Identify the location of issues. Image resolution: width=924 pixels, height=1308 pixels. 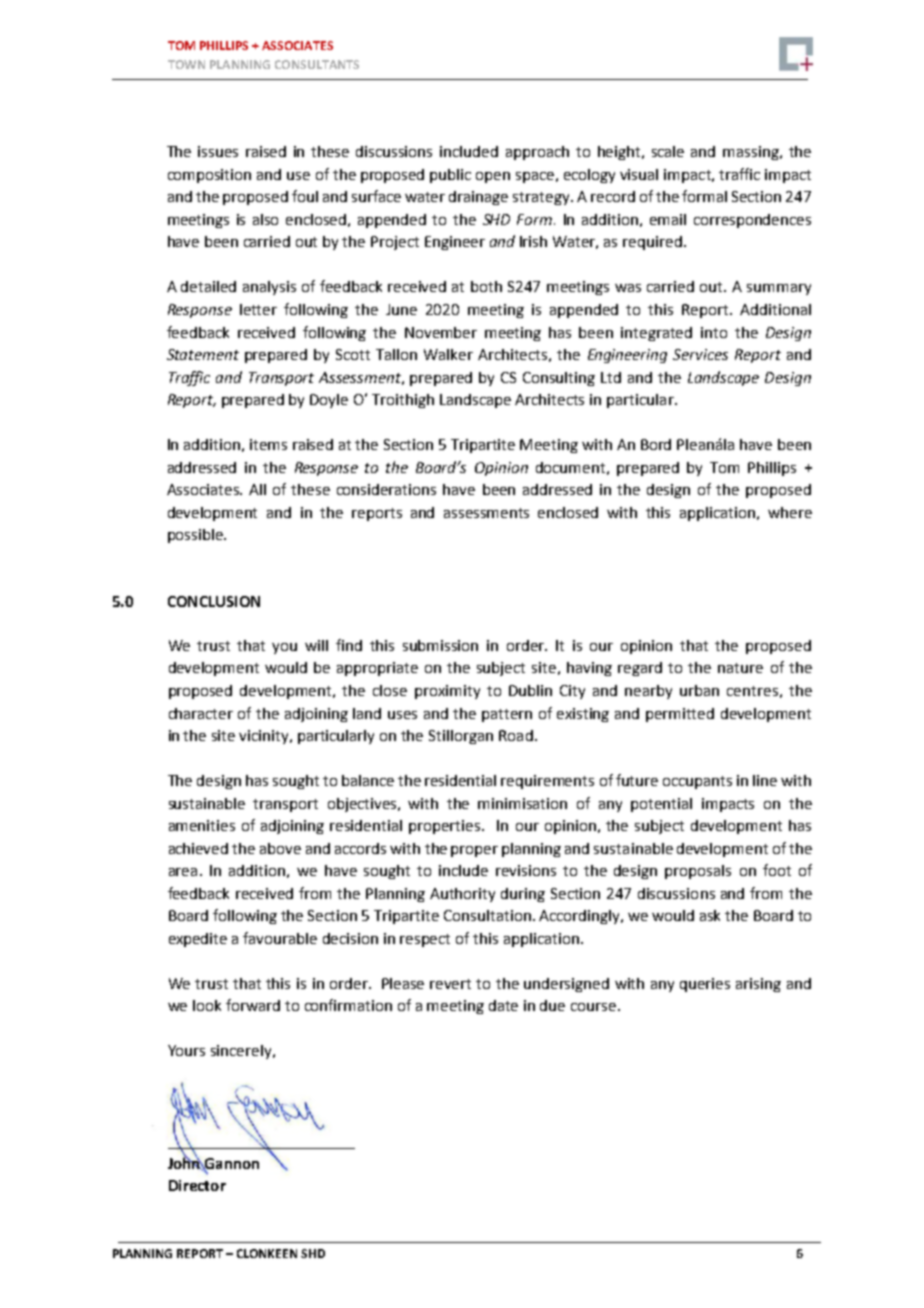
(218, 151).
